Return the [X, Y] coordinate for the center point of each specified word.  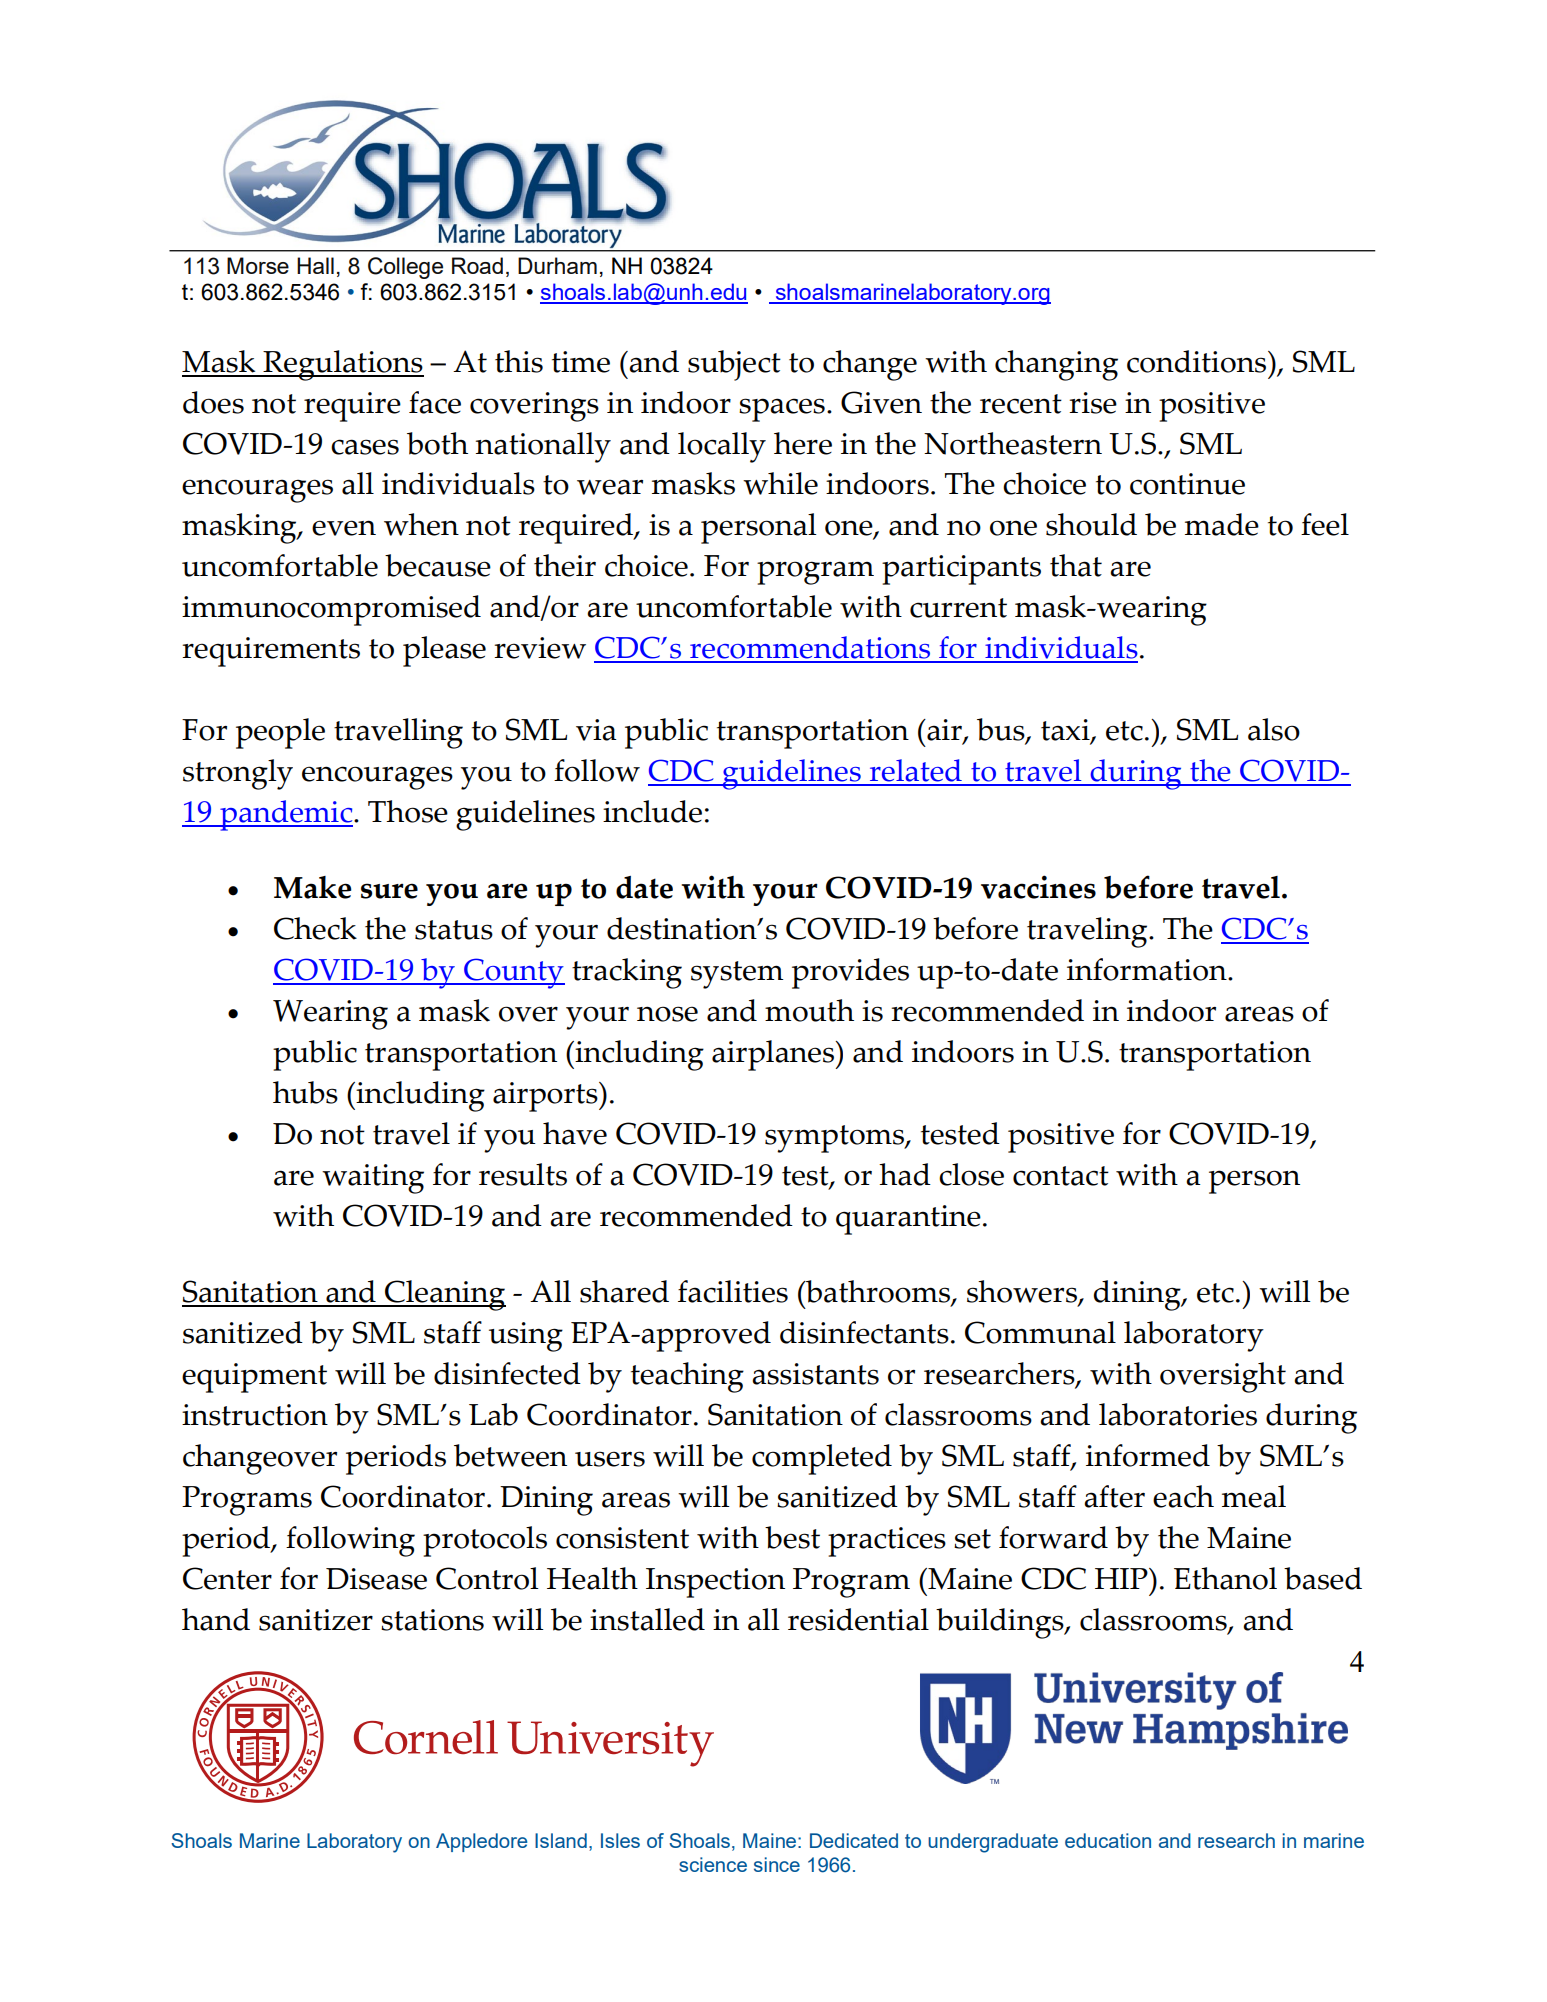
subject [734, 365]
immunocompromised [331, 610]
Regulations [342, 365]
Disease [376, 1579]
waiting [373, 1179]
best [792, 1537]
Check [315, 928]
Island [561, 1840]
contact [1061, 1176]
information [1148, 969]
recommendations [810, 649]
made [1222, 524]
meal [1254, 1496]
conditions [1198, 361]
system [737, 975]
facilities [733, 1291]
